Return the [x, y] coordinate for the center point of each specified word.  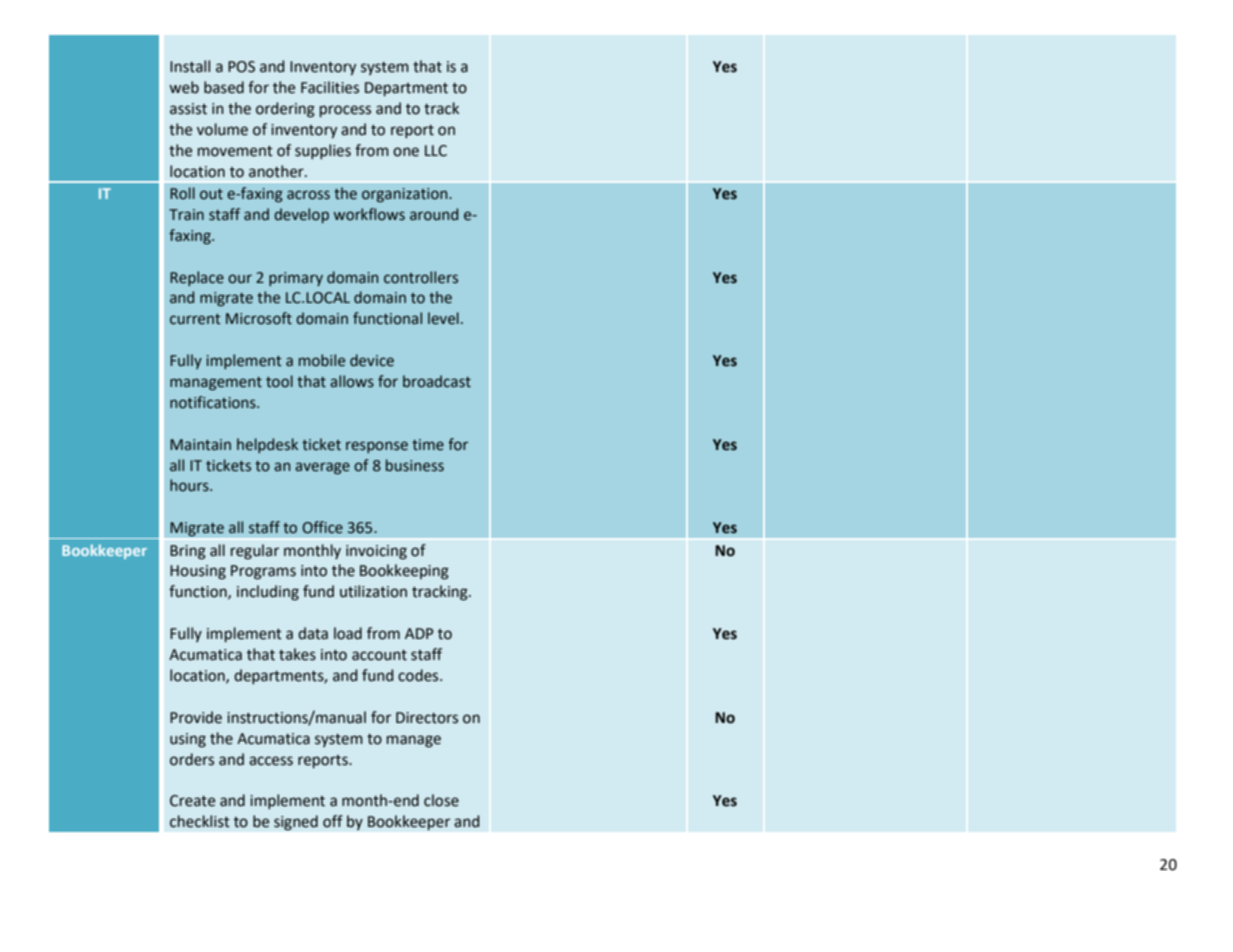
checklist [200, 821]
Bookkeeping [404, 572]
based [224, 87]
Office [322, 527]
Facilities [330, 87]
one [406, 152]
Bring [188, 552]
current [195, 319]
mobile [322, 360]
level [443, 318]
